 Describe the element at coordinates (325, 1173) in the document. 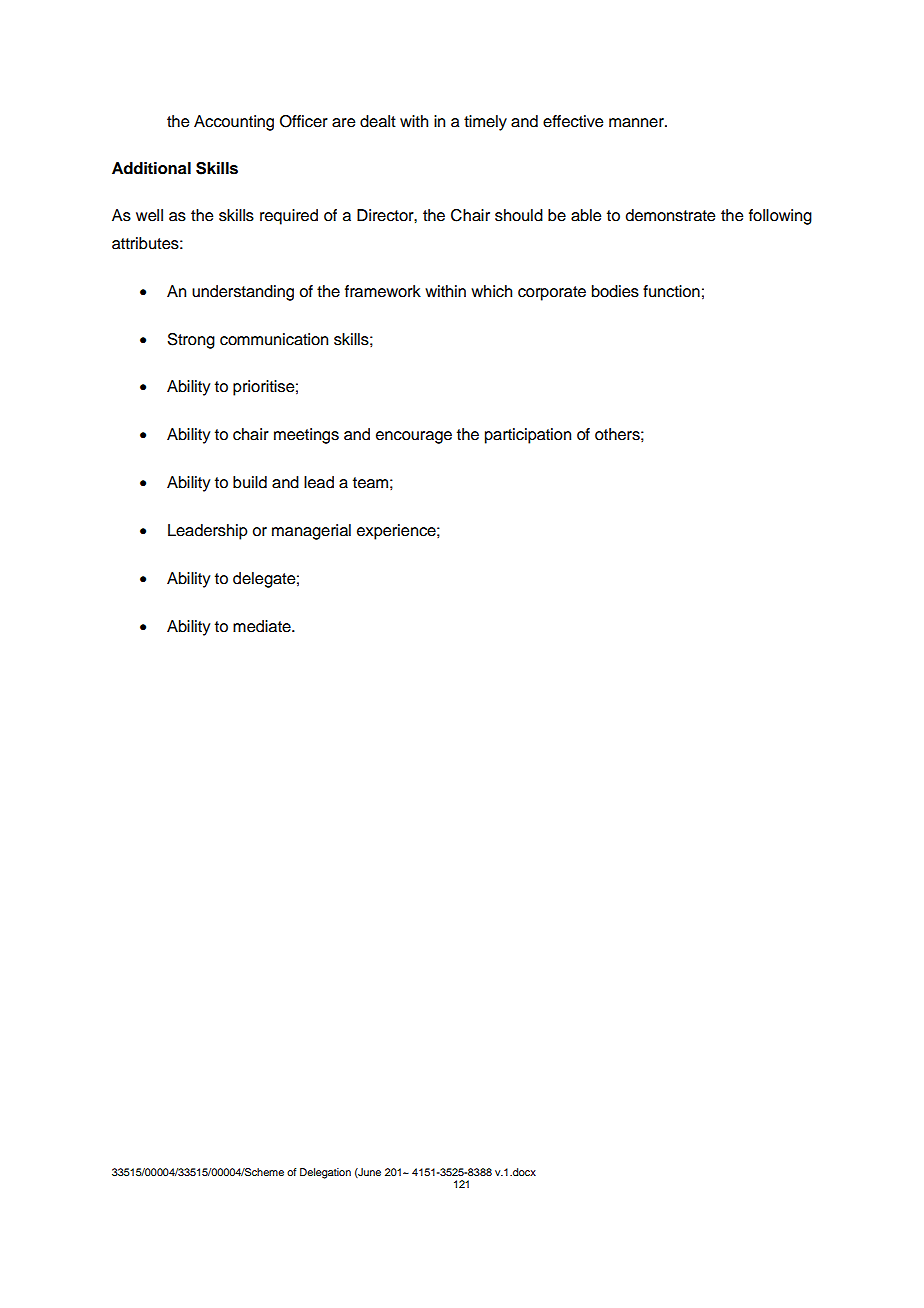

I see `Delegation` at that location.
